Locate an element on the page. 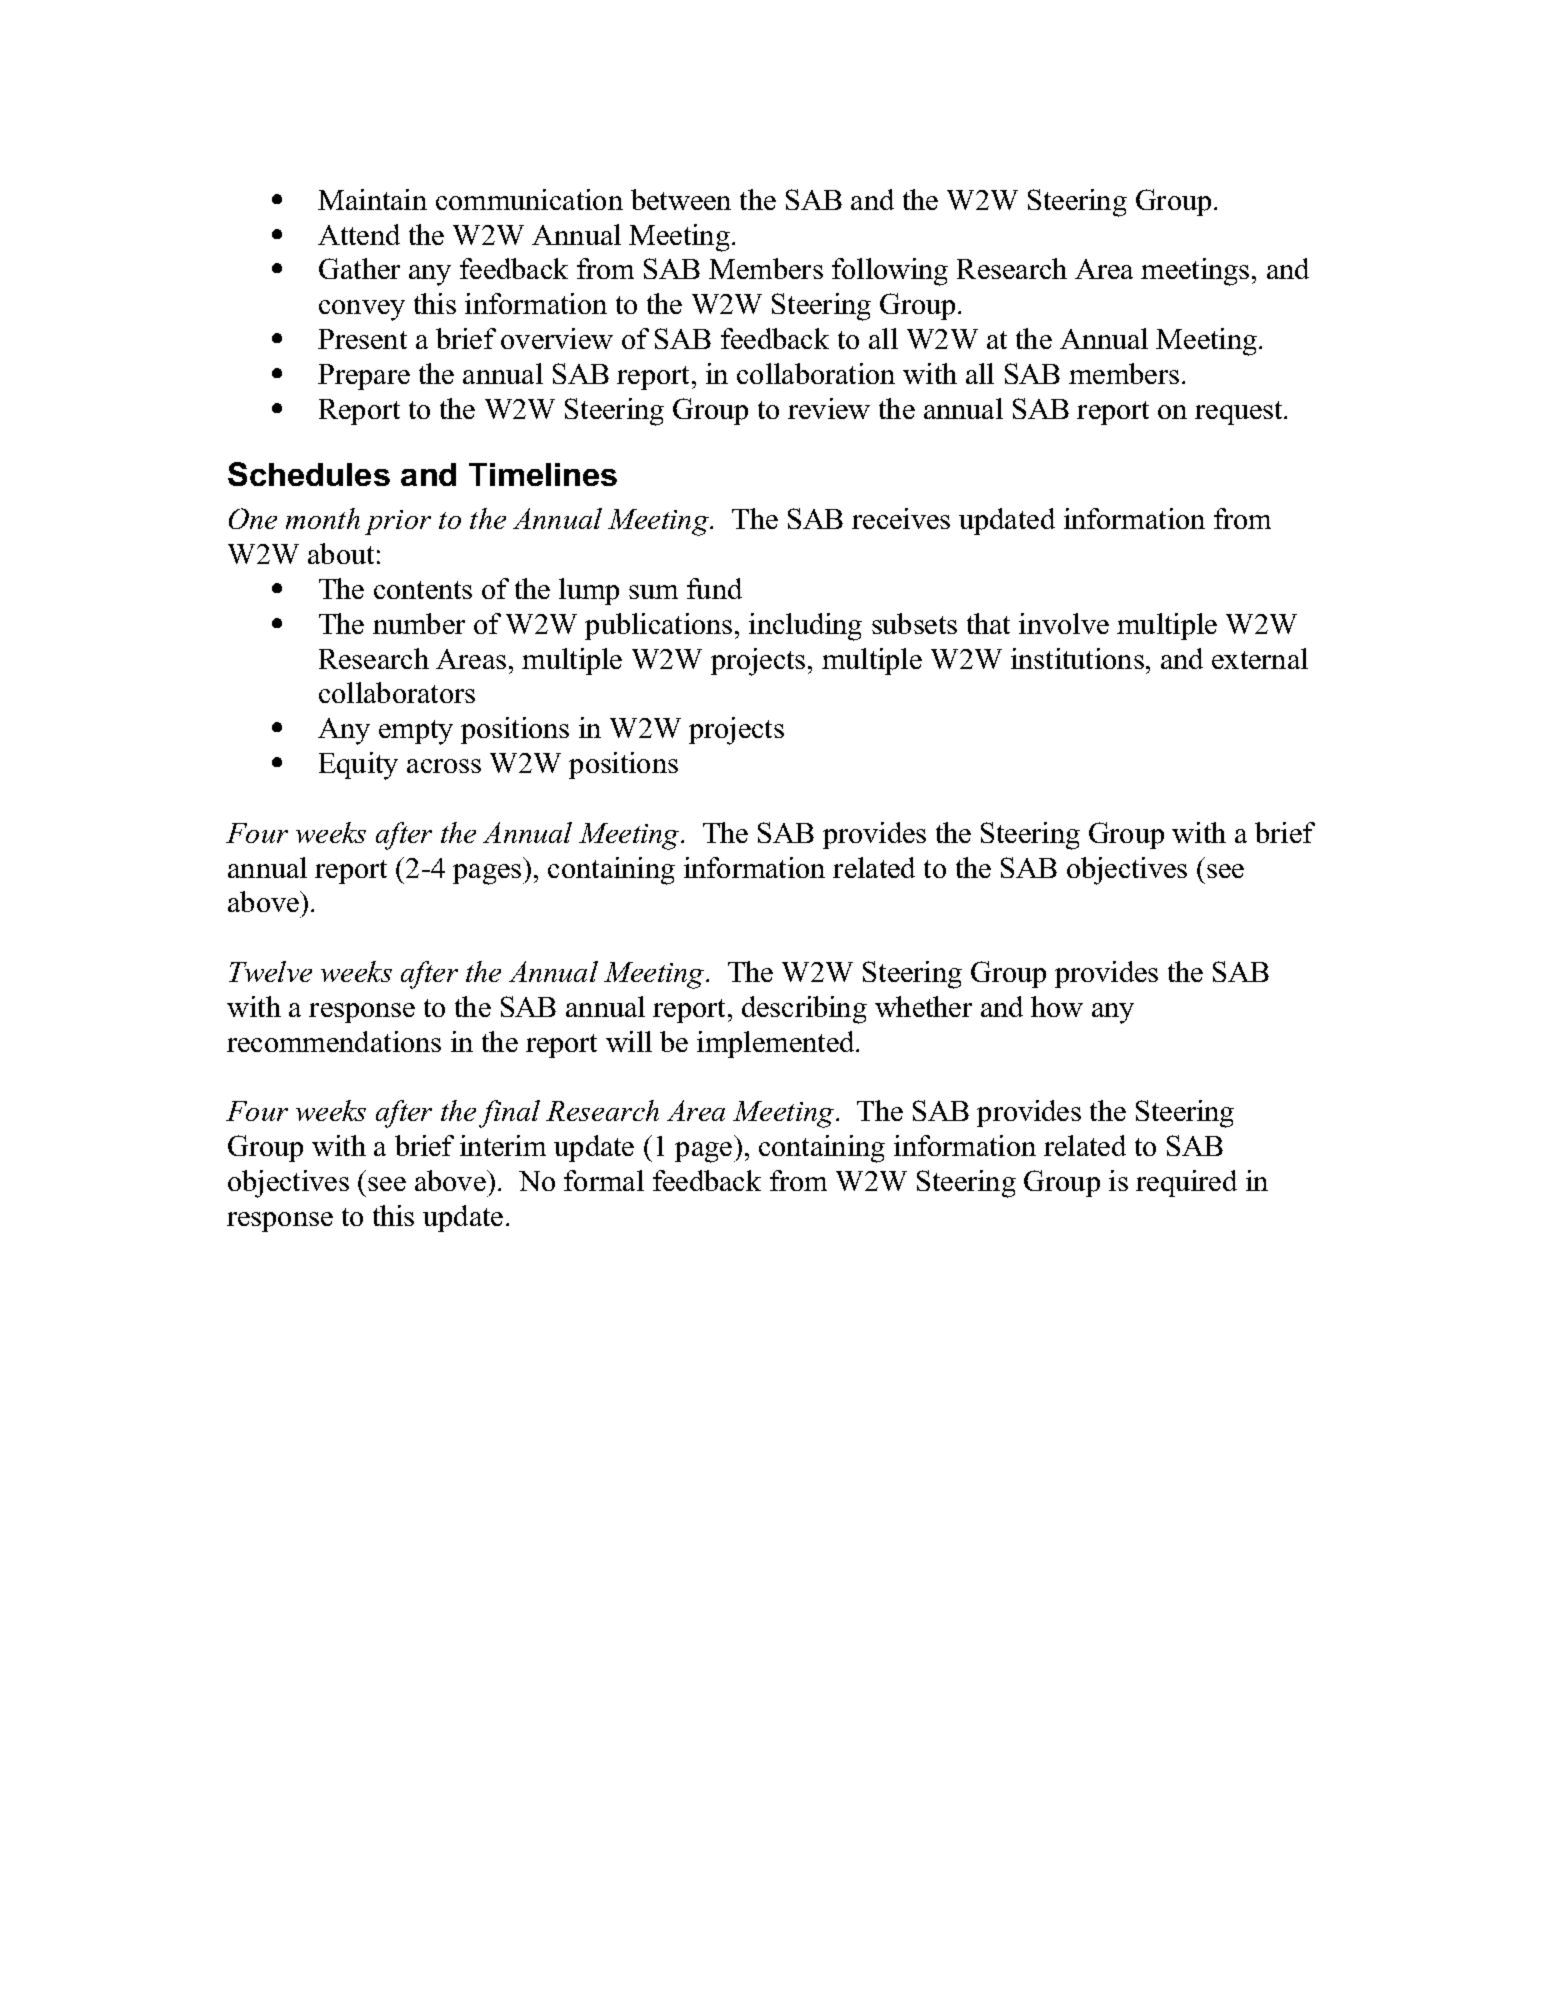  interim is located at coordinates (503, 1145).
